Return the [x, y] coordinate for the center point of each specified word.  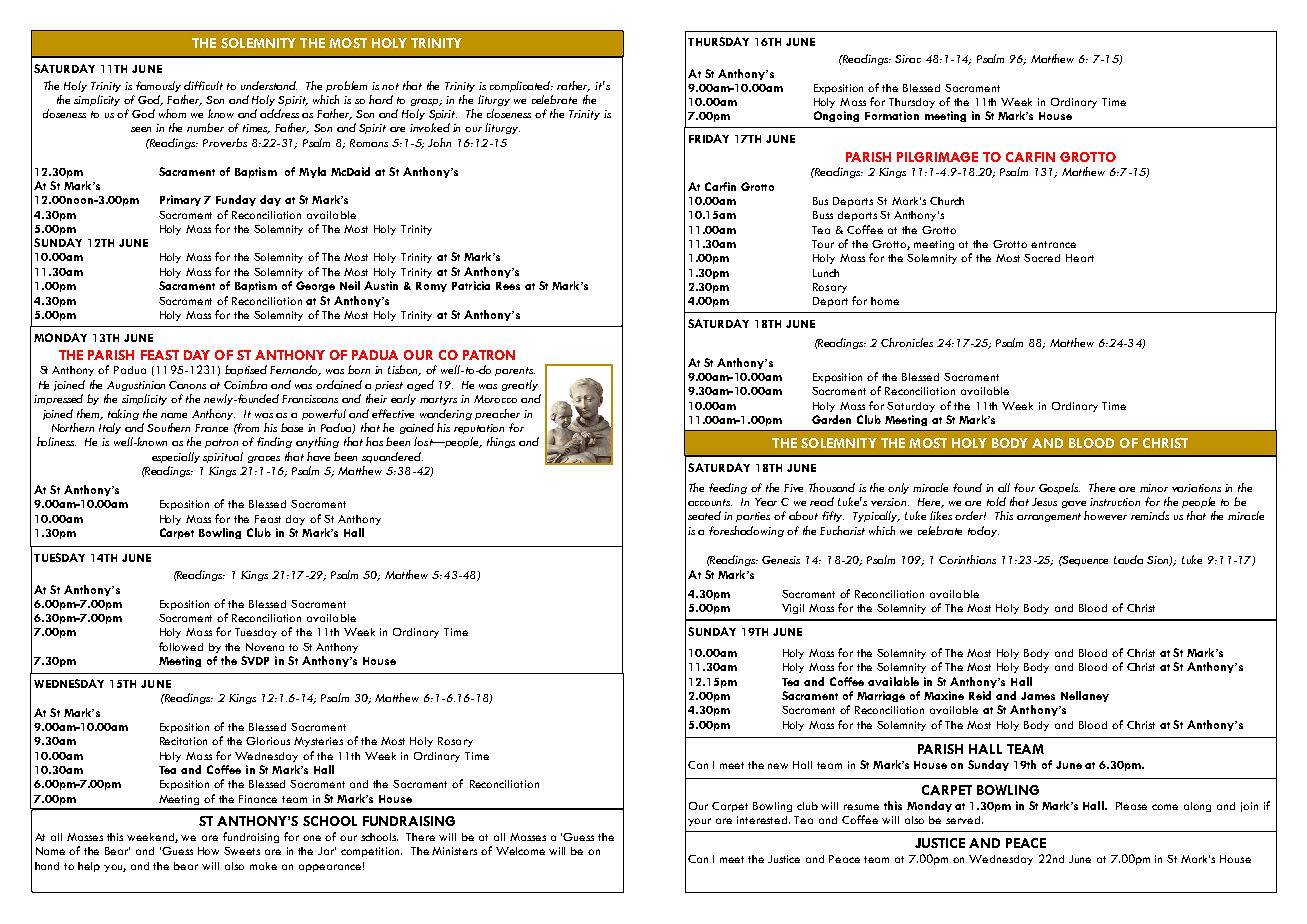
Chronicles [907, 342]
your [699, 822]
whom [172, 113]
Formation [892, 115]
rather [573, 86]
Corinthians [967, 559]
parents [515, 371]
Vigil [793, 609]
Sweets [242, 851]
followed [181, 646]
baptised [246, 370]
